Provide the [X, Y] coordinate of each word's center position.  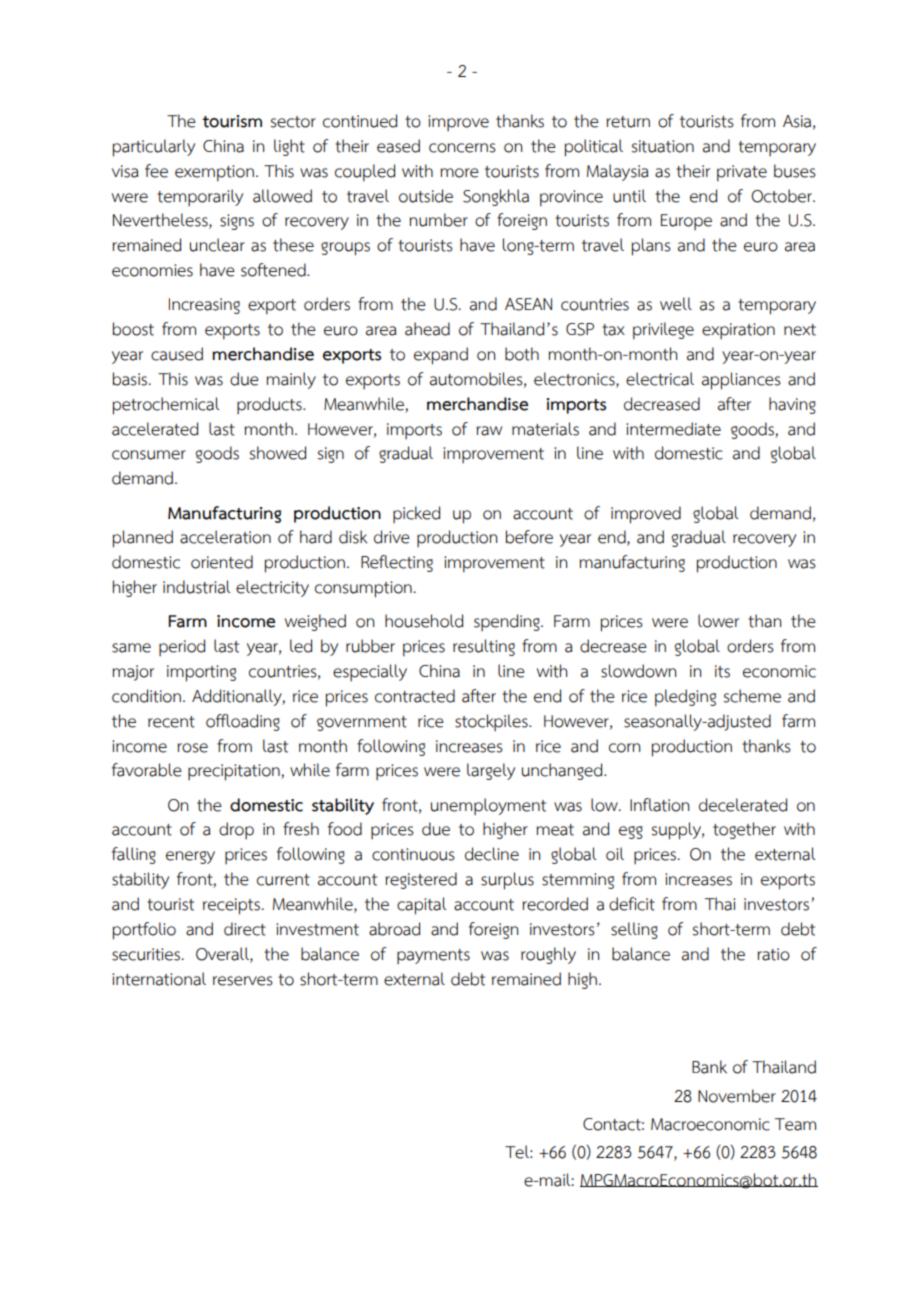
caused [177, 354]
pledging [685, 698]
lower [718, 621]
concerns [462, 148]
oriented [222, 562]
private [742, 173]
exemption [214, 173]
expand [441, 356]
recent [171, 722]
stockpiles [492, 723]
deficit [632, 904]
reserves [243, 981]
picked [416, 515]
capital [422, 906]
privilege [663, 331]
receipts [231, 906]
